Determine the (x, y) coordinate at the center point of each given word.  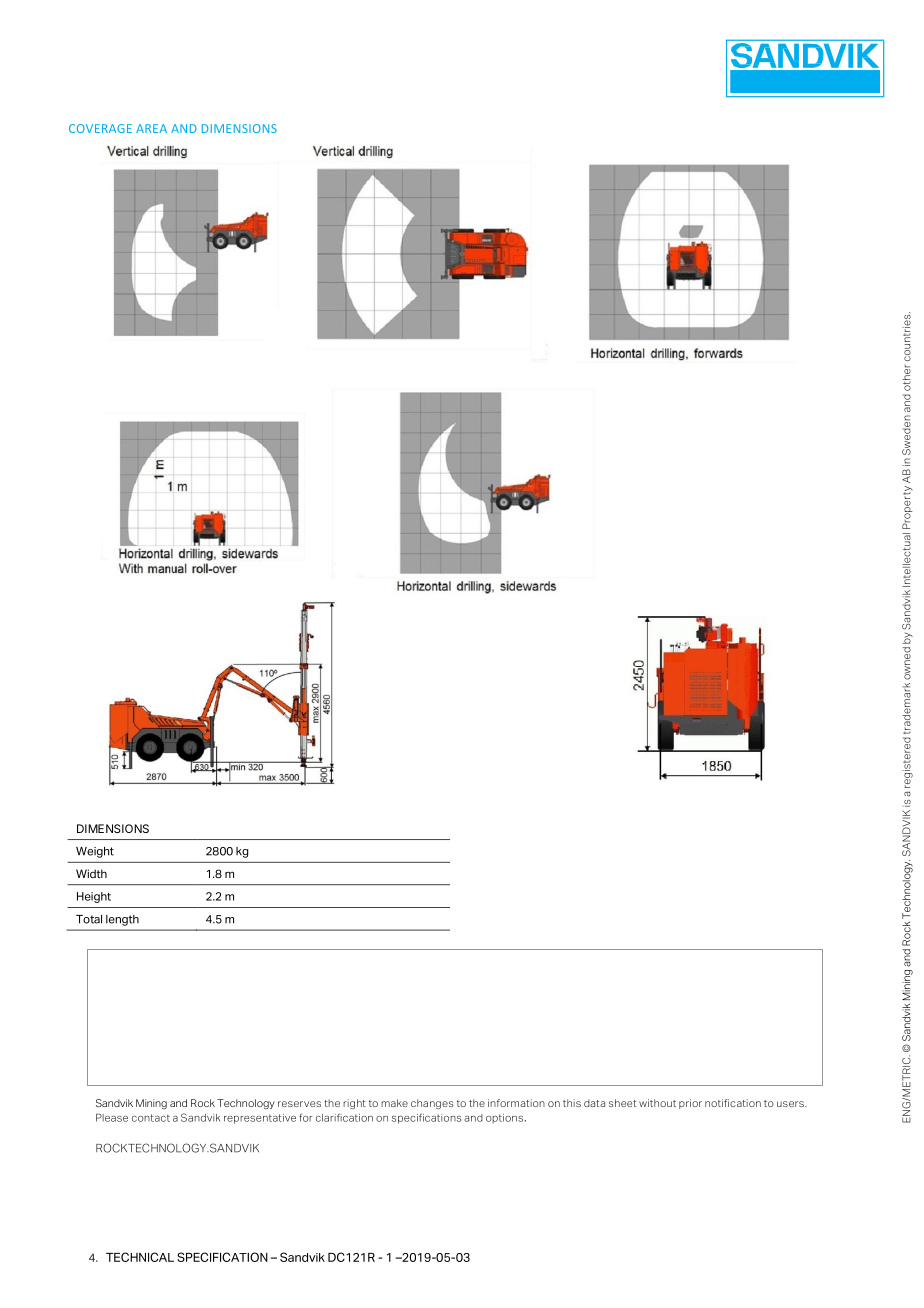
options (504, 1119)
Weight (95, 852)
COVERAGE (100, 128)
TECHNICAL (140, 1257)
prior (690, 1104)
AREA (151, 128)
